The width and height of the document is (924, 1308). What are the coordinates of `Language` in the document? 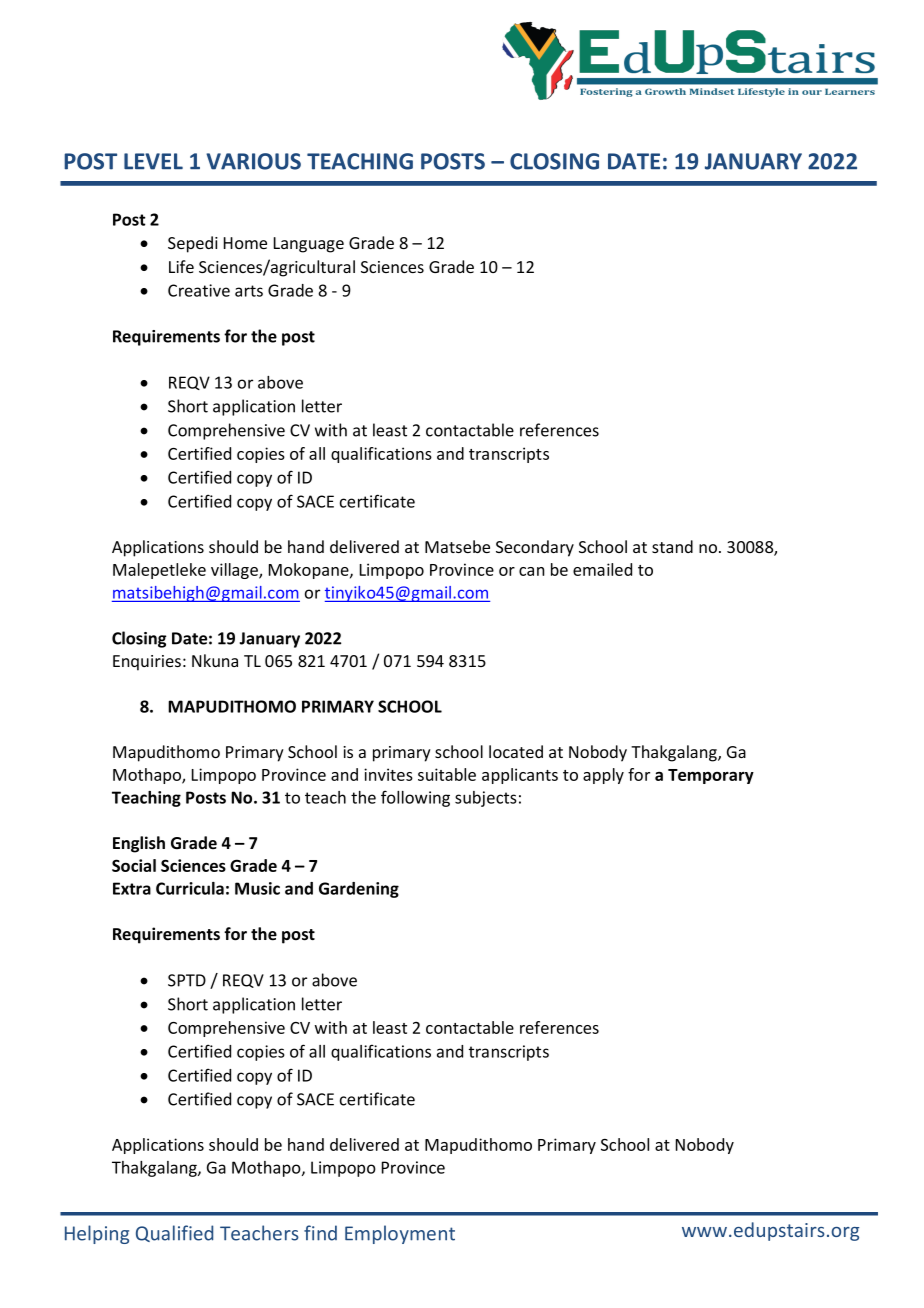 It's located at (309, 245).
